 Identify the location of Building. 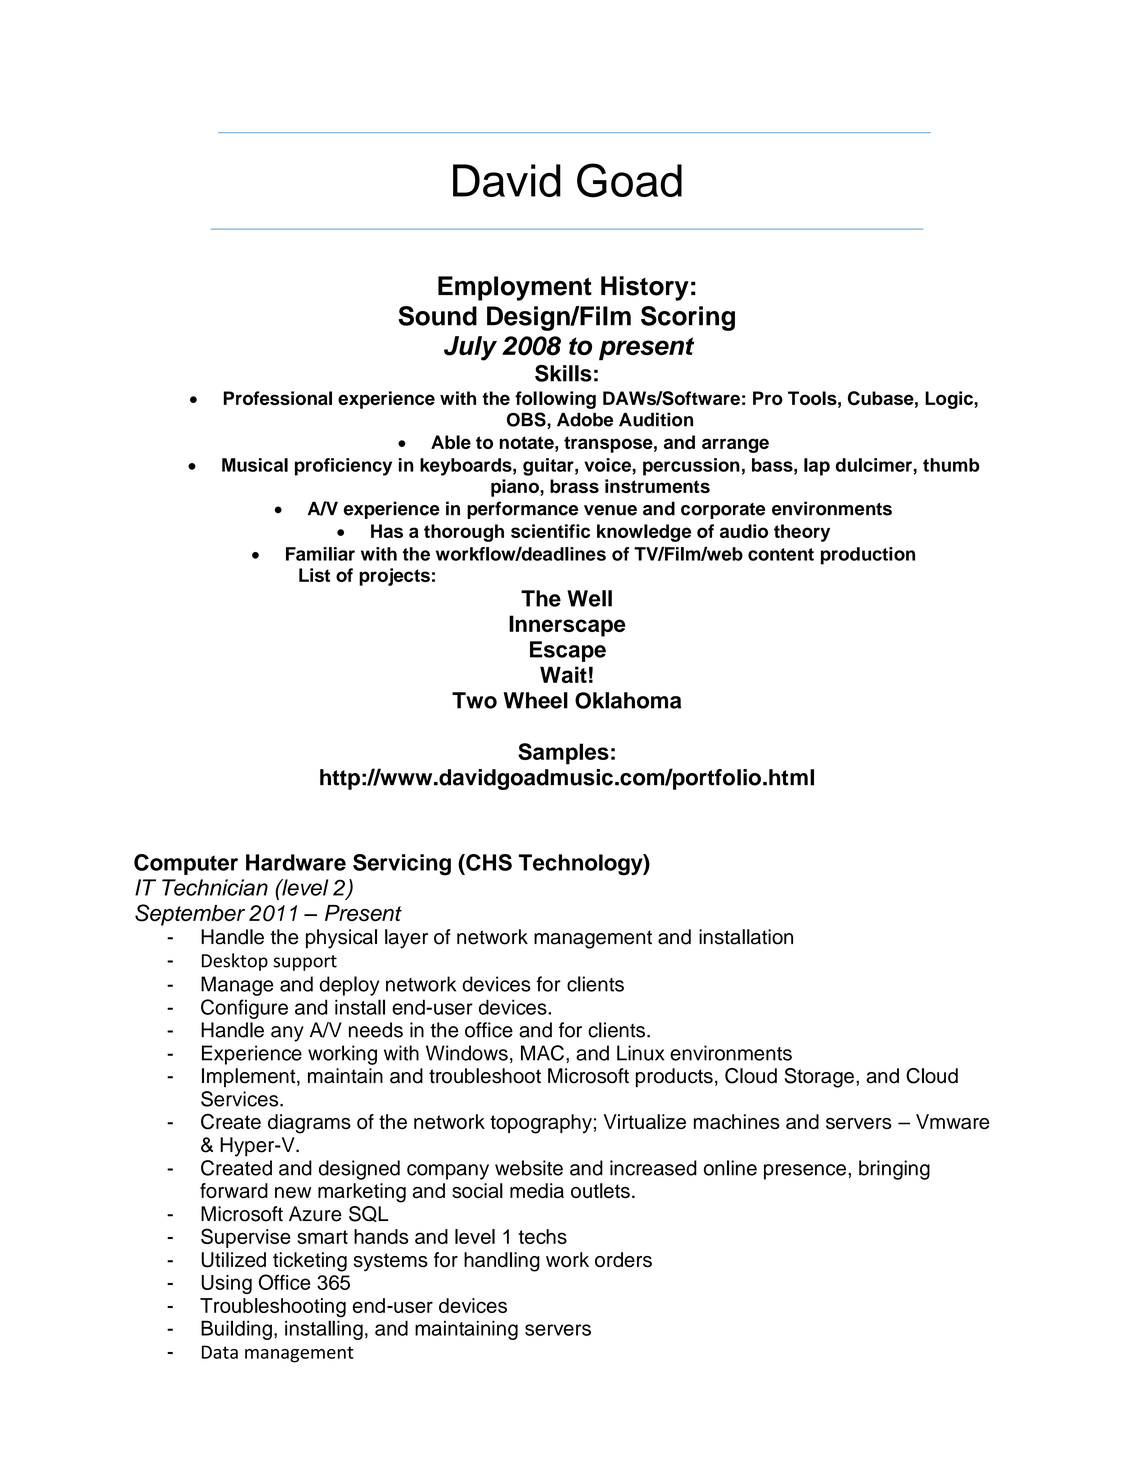
(236, 1330).
